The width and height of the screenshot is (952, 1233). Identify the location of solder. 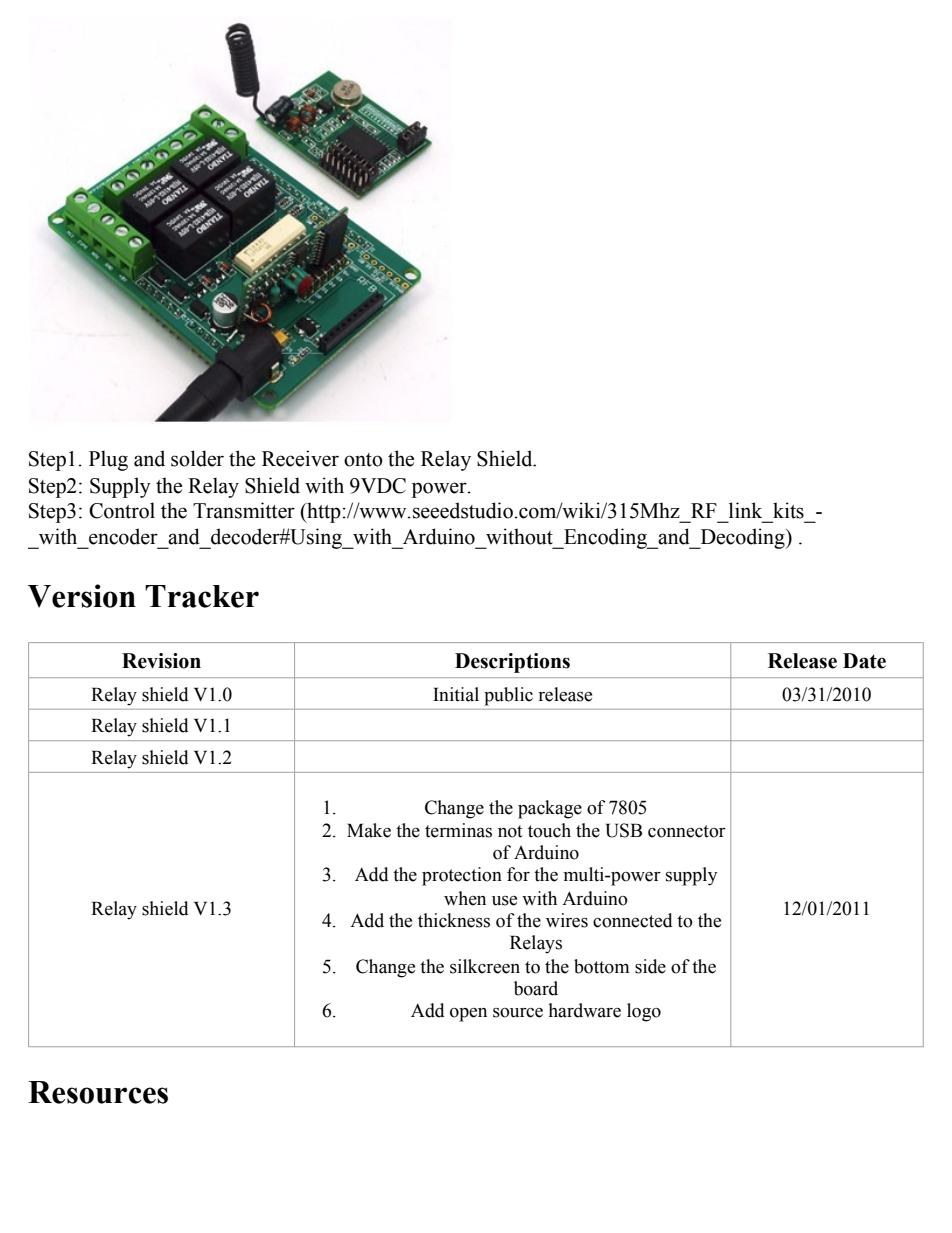
(197, 458).
